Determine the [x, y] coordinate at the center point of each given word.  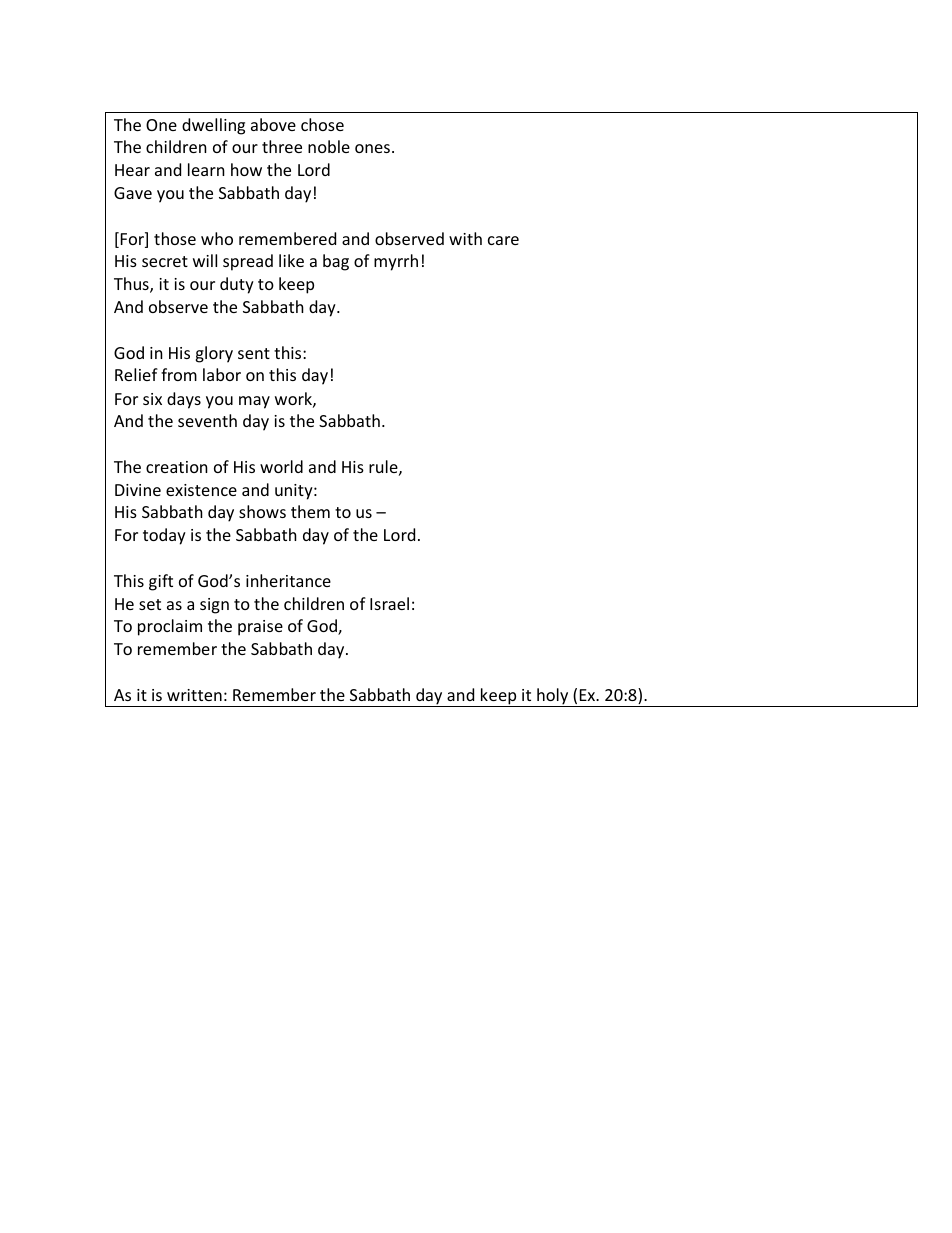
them [310, 511]
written [194, 695]
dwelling [213, 126]
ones [372, 148]
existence [201, 490]
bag [336, 262]
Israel [389, 603]
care [503, 240]
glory [214, 354]
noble [329, 146]
